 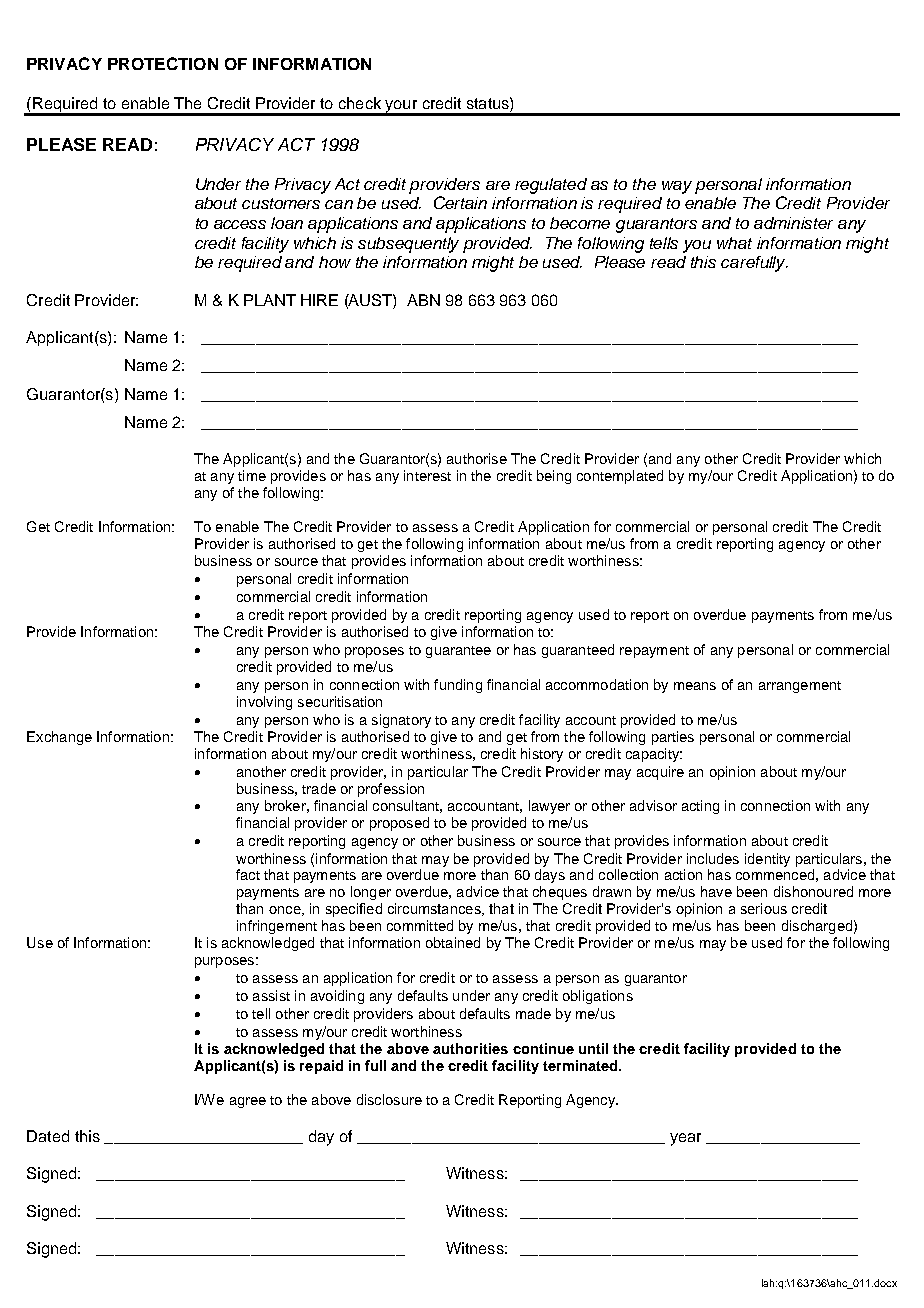 What do you see at coordinates (677, 187) in the document?
I see `way` at bounding box center [677, 187].
